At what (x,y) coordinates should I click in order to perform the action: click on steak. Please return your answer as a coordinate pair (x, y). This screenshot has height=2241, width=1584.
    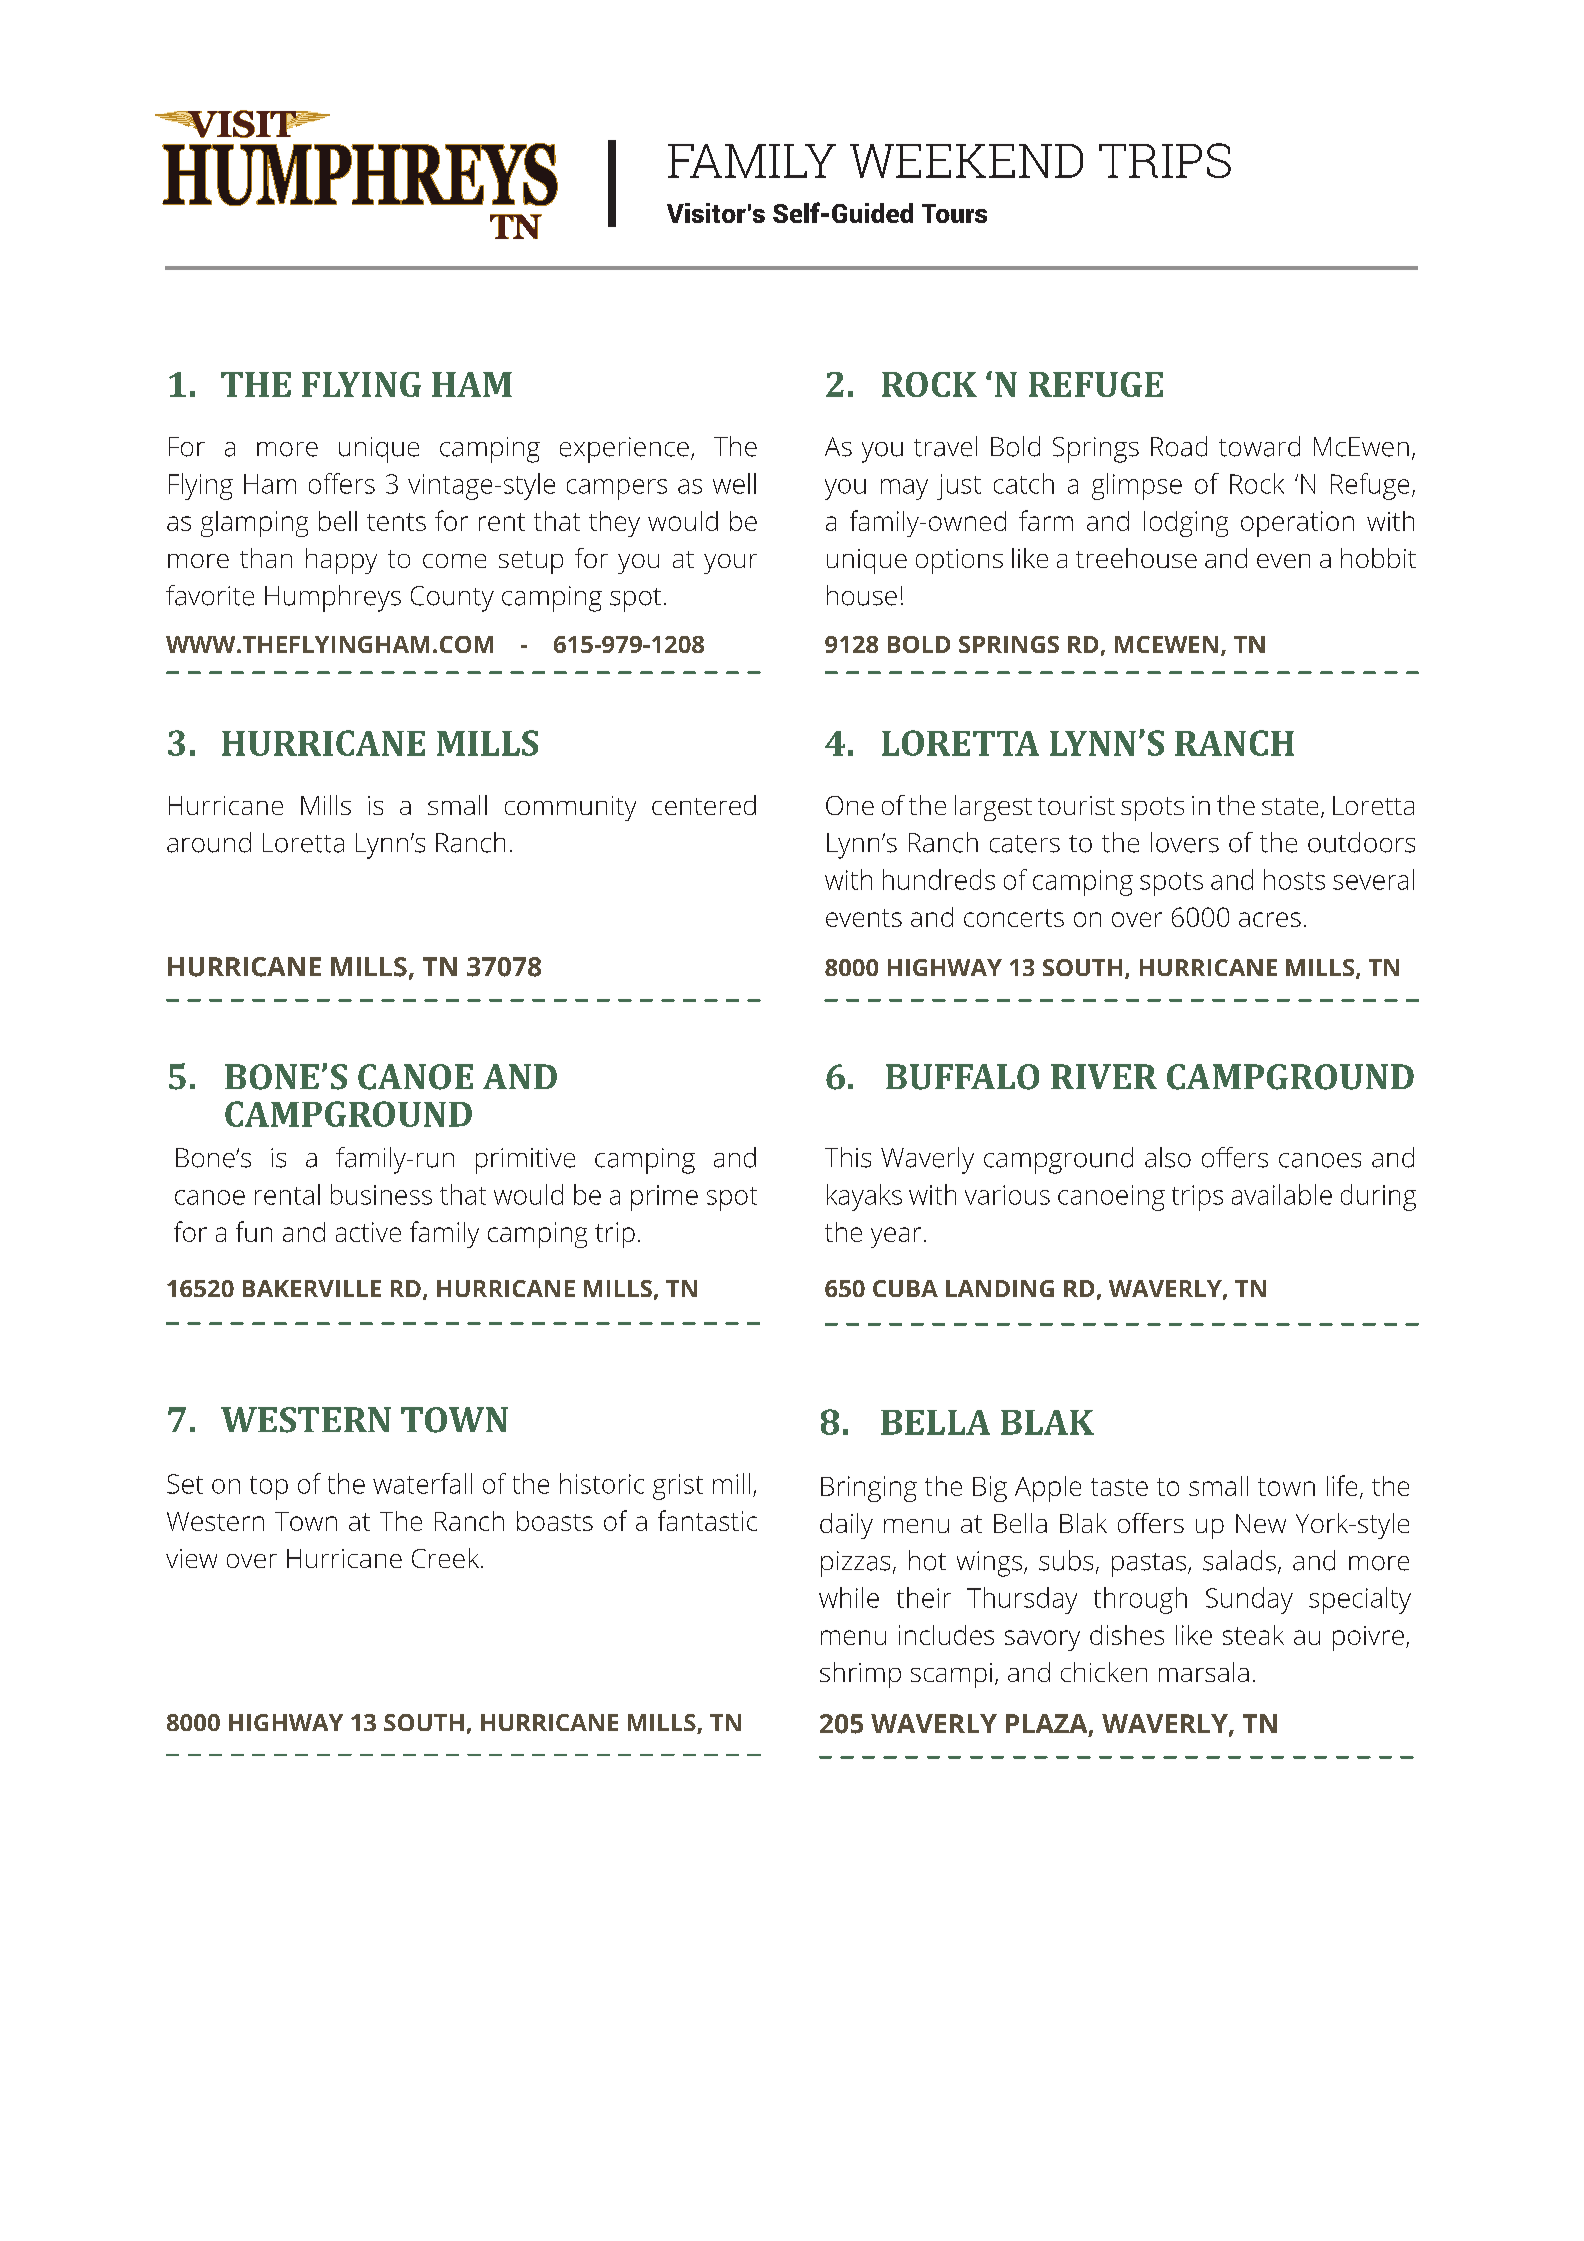
    Looking at the image, I should click on (1253, 1635).
